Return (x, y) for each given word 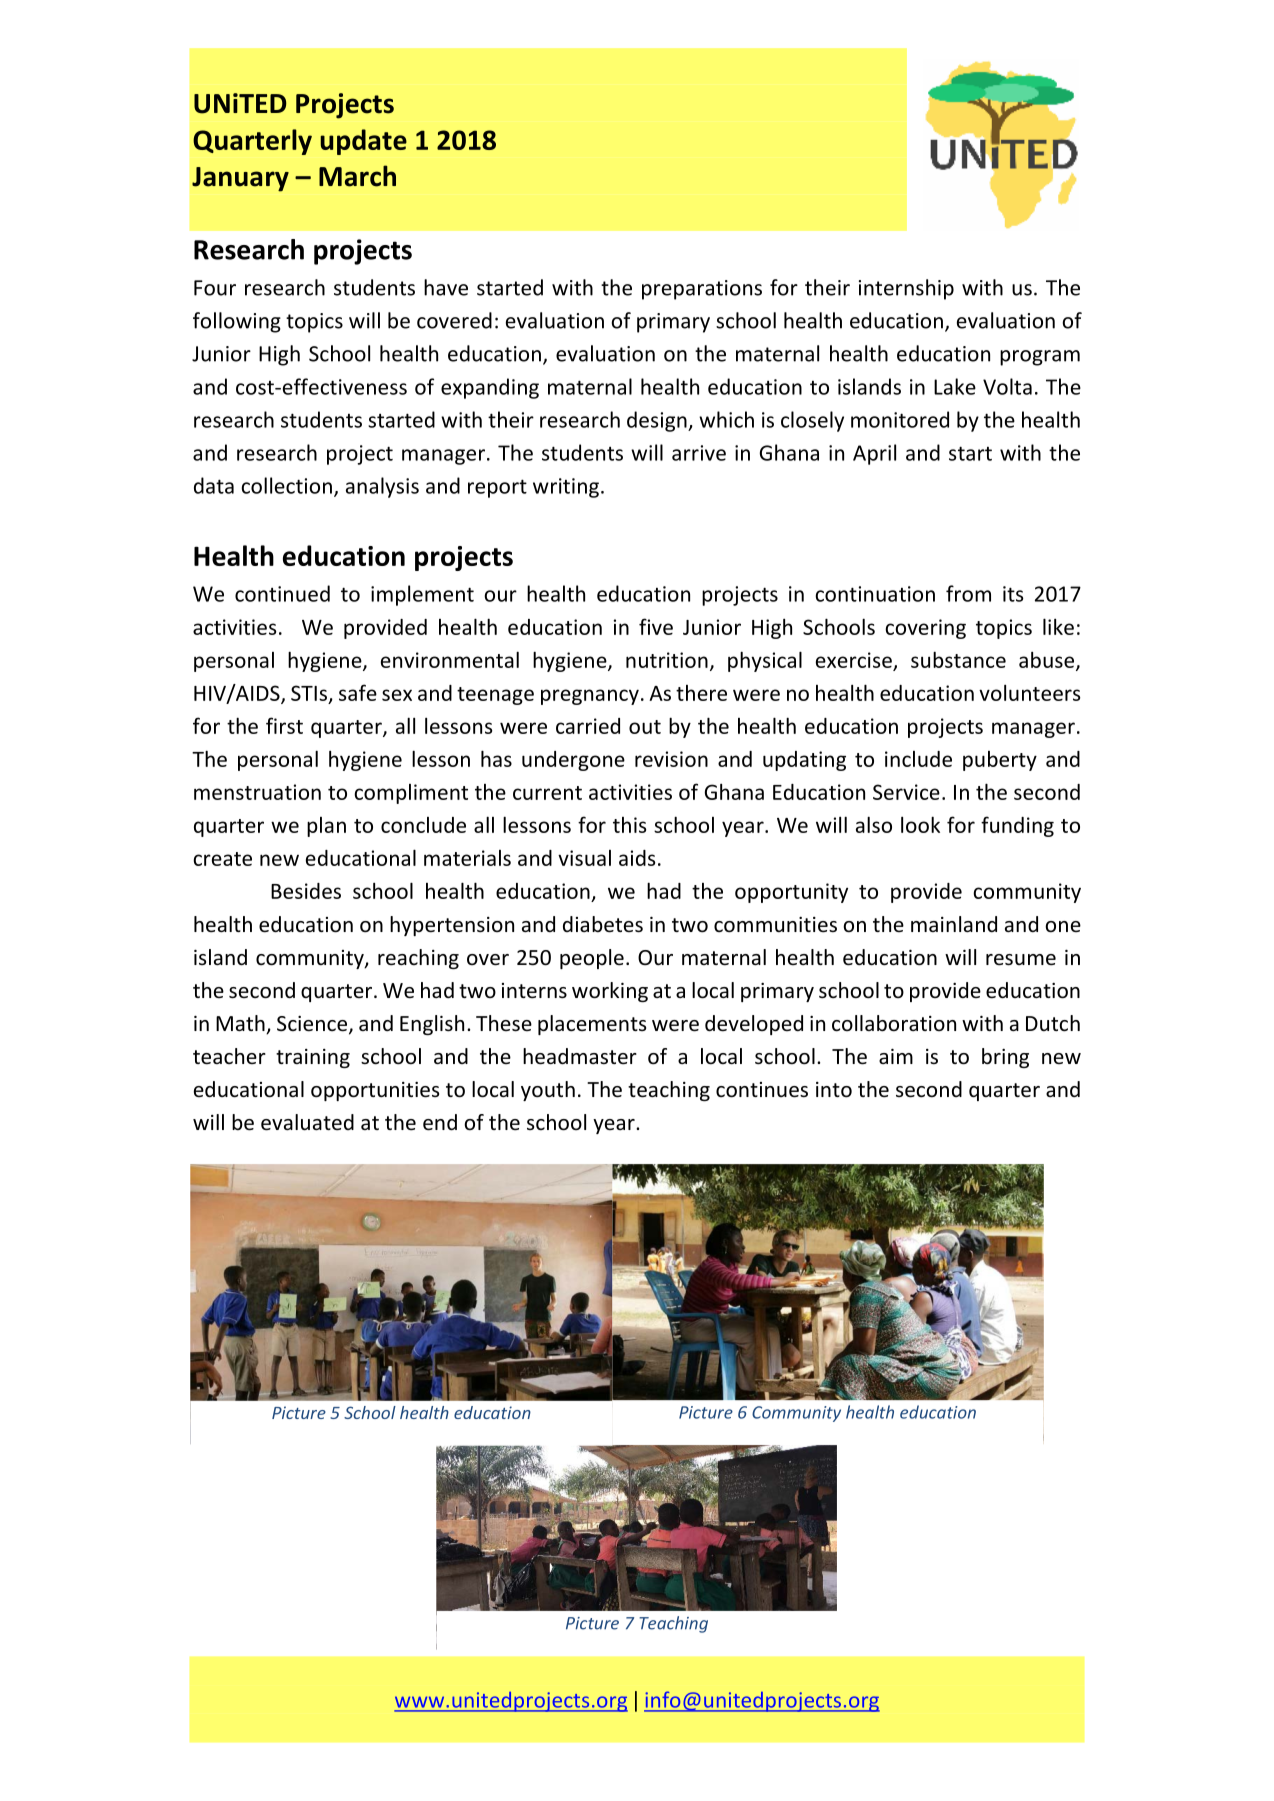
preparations (702, 290)
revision (671, 759)
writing (566, 488)
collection (286, 485)
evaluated (307, 1122)
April (874, 454)
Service (906, 792)
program (1040, 358)
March (357, 176)
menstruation (257, 792)
